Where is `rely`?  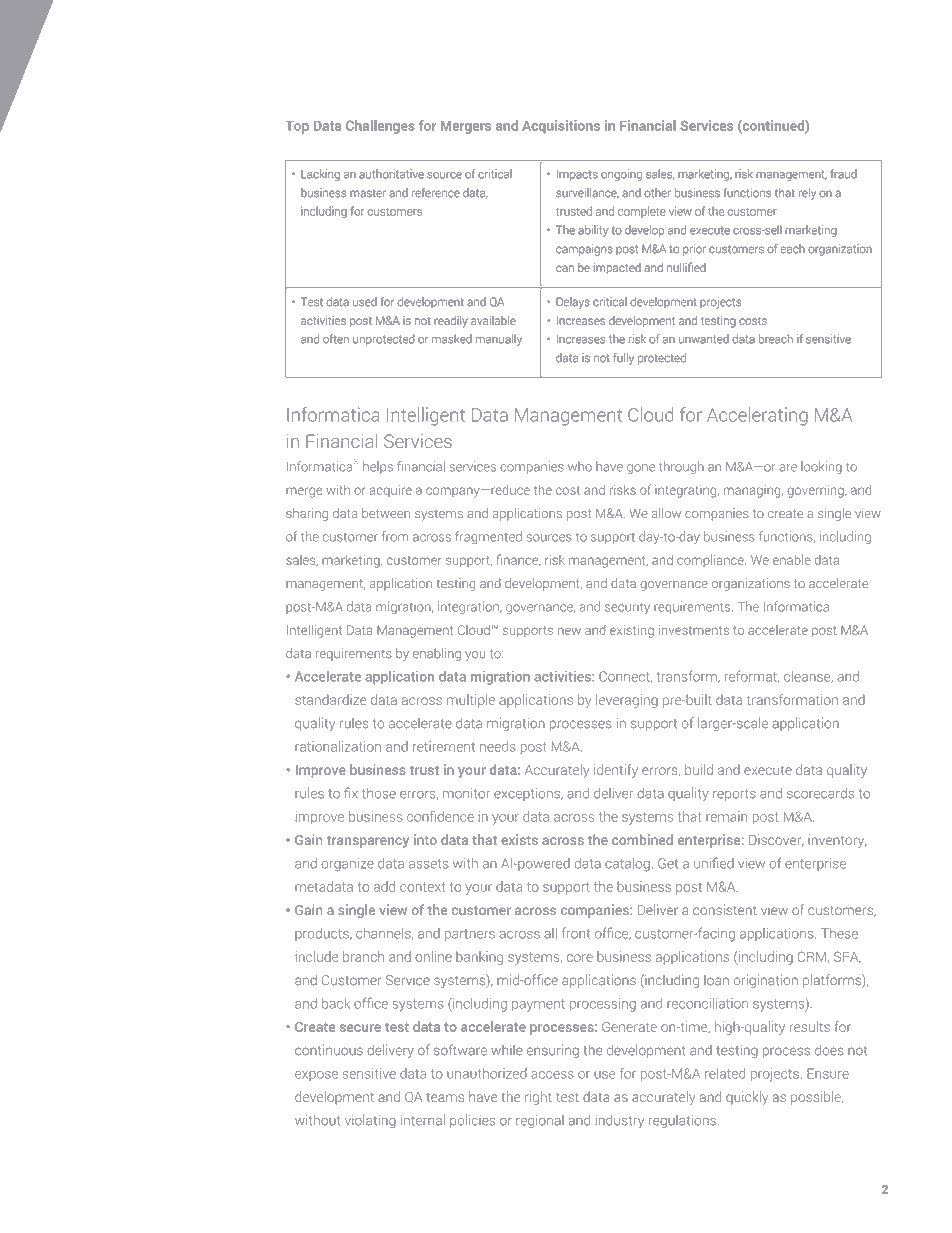 rely is located at coordinates (807, 194).
